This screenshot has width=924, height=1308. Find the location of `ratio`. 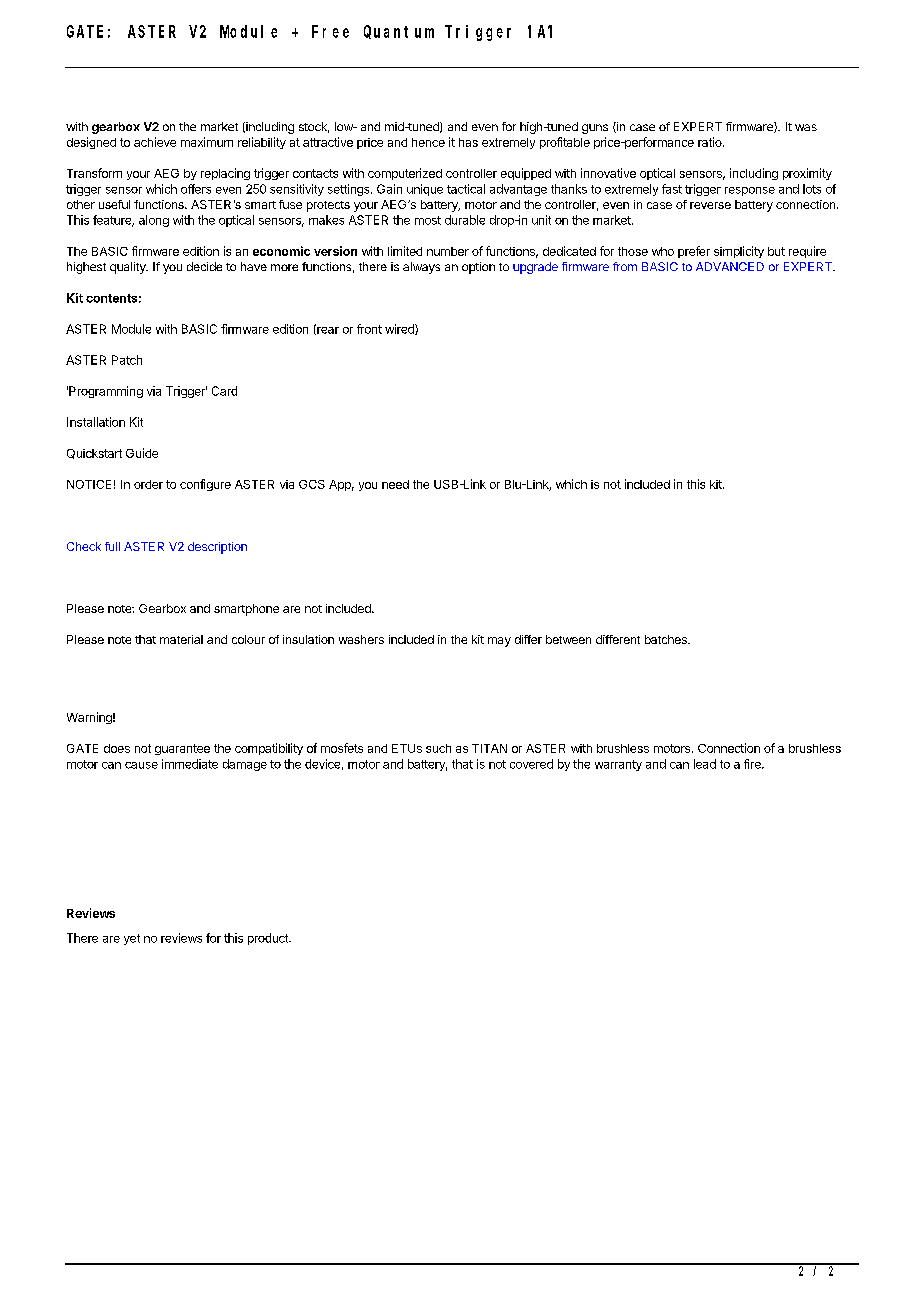

ratio is located at coordinates (711, 142).
